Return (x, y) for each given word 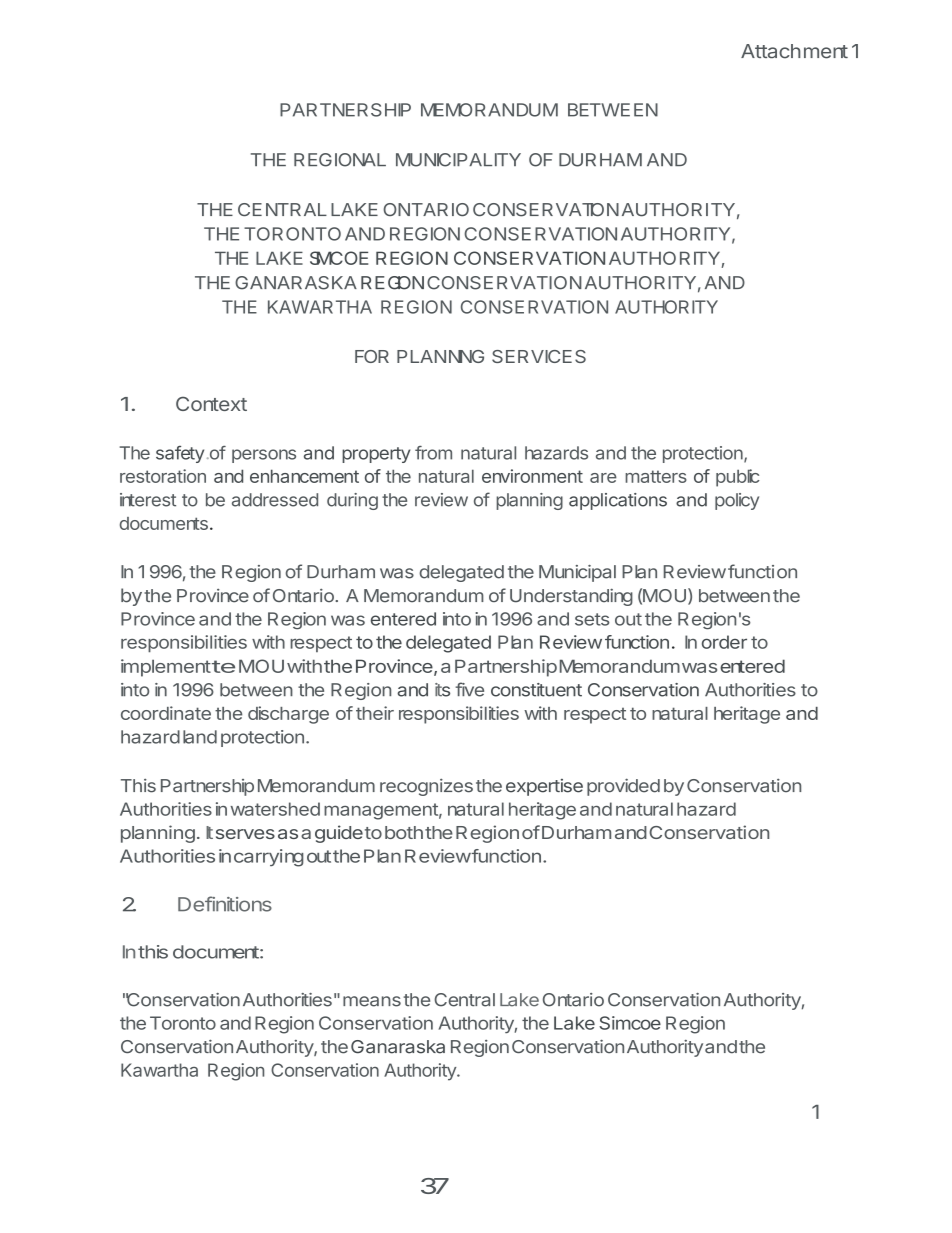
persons (264, 456)
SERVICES (539, 356)
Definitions (225, 904)
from (433, 453)
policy (737, 501)
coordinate (166, 713)
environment (532, 476)
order (724, 642)
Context (211, 403)
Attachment (794, 51)
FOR (372, 356)
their (375, 713)
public (738, 478)
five (469, 689)
